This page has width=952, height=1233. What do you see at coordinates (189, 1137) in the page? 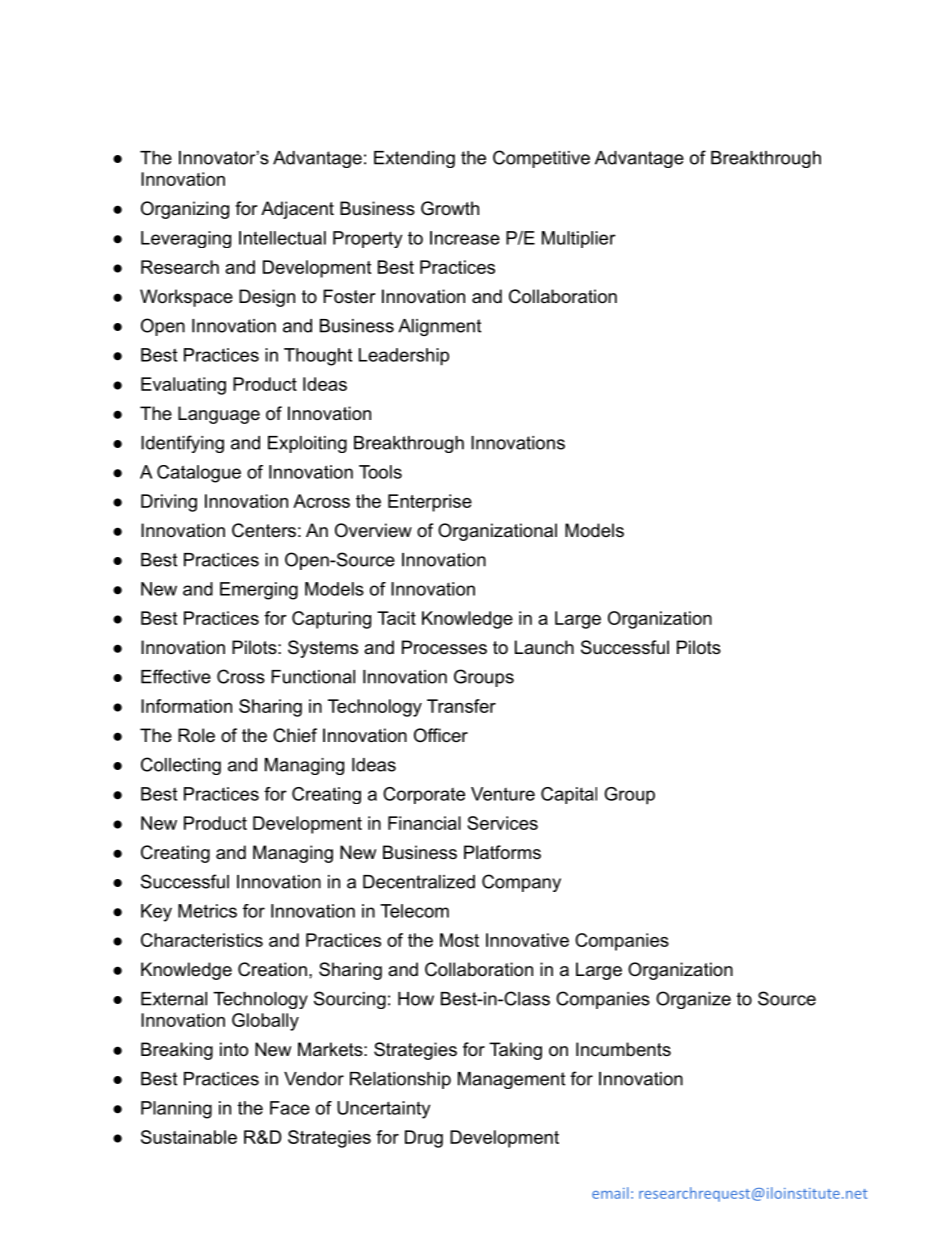
I see `Sustainable` at bounding box center [189, 1137].
